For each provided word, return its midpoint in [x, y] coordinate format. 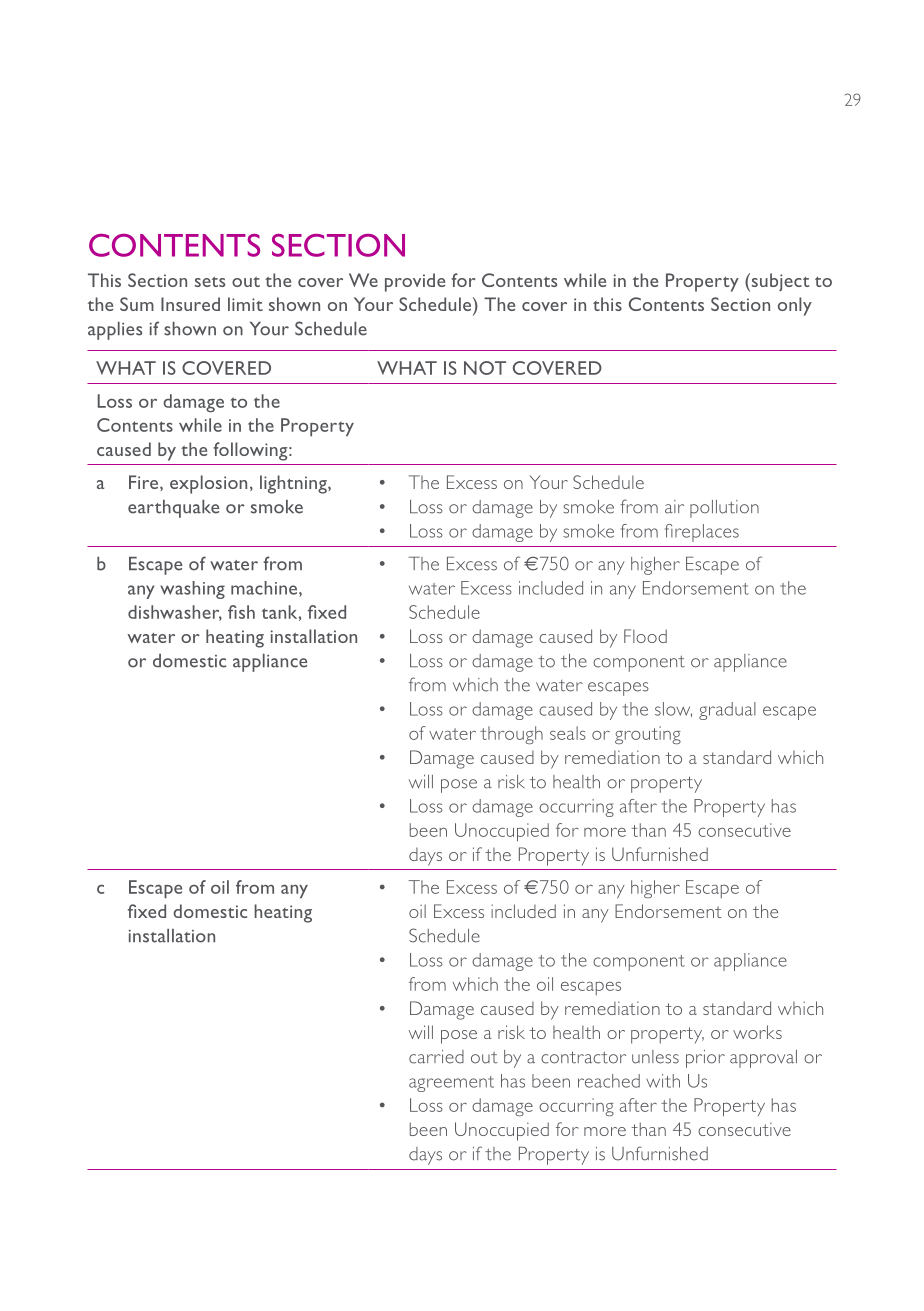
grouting [648, 735]
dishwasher [175, 613]
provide [415, 282]
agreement [451, 1084]
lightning [294, 484]
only [795, 306]
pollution [724, 509]
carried [436, 1057]
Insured [190, 304]
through [511, 735]
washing [192, 590]
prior [705, 1059]
